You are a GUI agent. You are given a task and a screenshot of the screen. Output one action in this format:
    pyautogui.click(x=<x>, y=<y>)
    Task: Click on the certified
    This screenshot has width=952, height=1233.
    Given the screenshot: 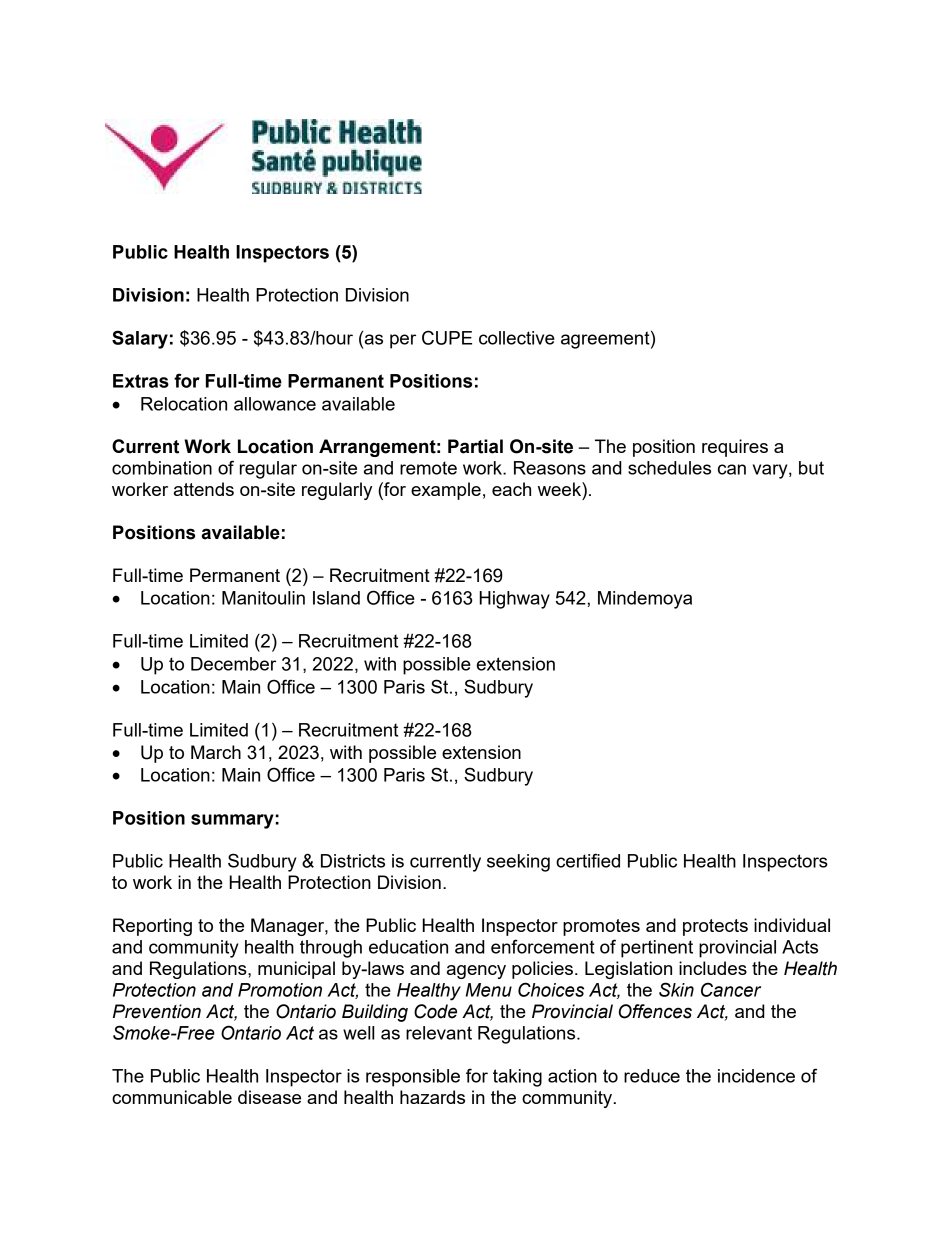 What is the action you would take?
    pyautogui.click(x=588, y=860)
